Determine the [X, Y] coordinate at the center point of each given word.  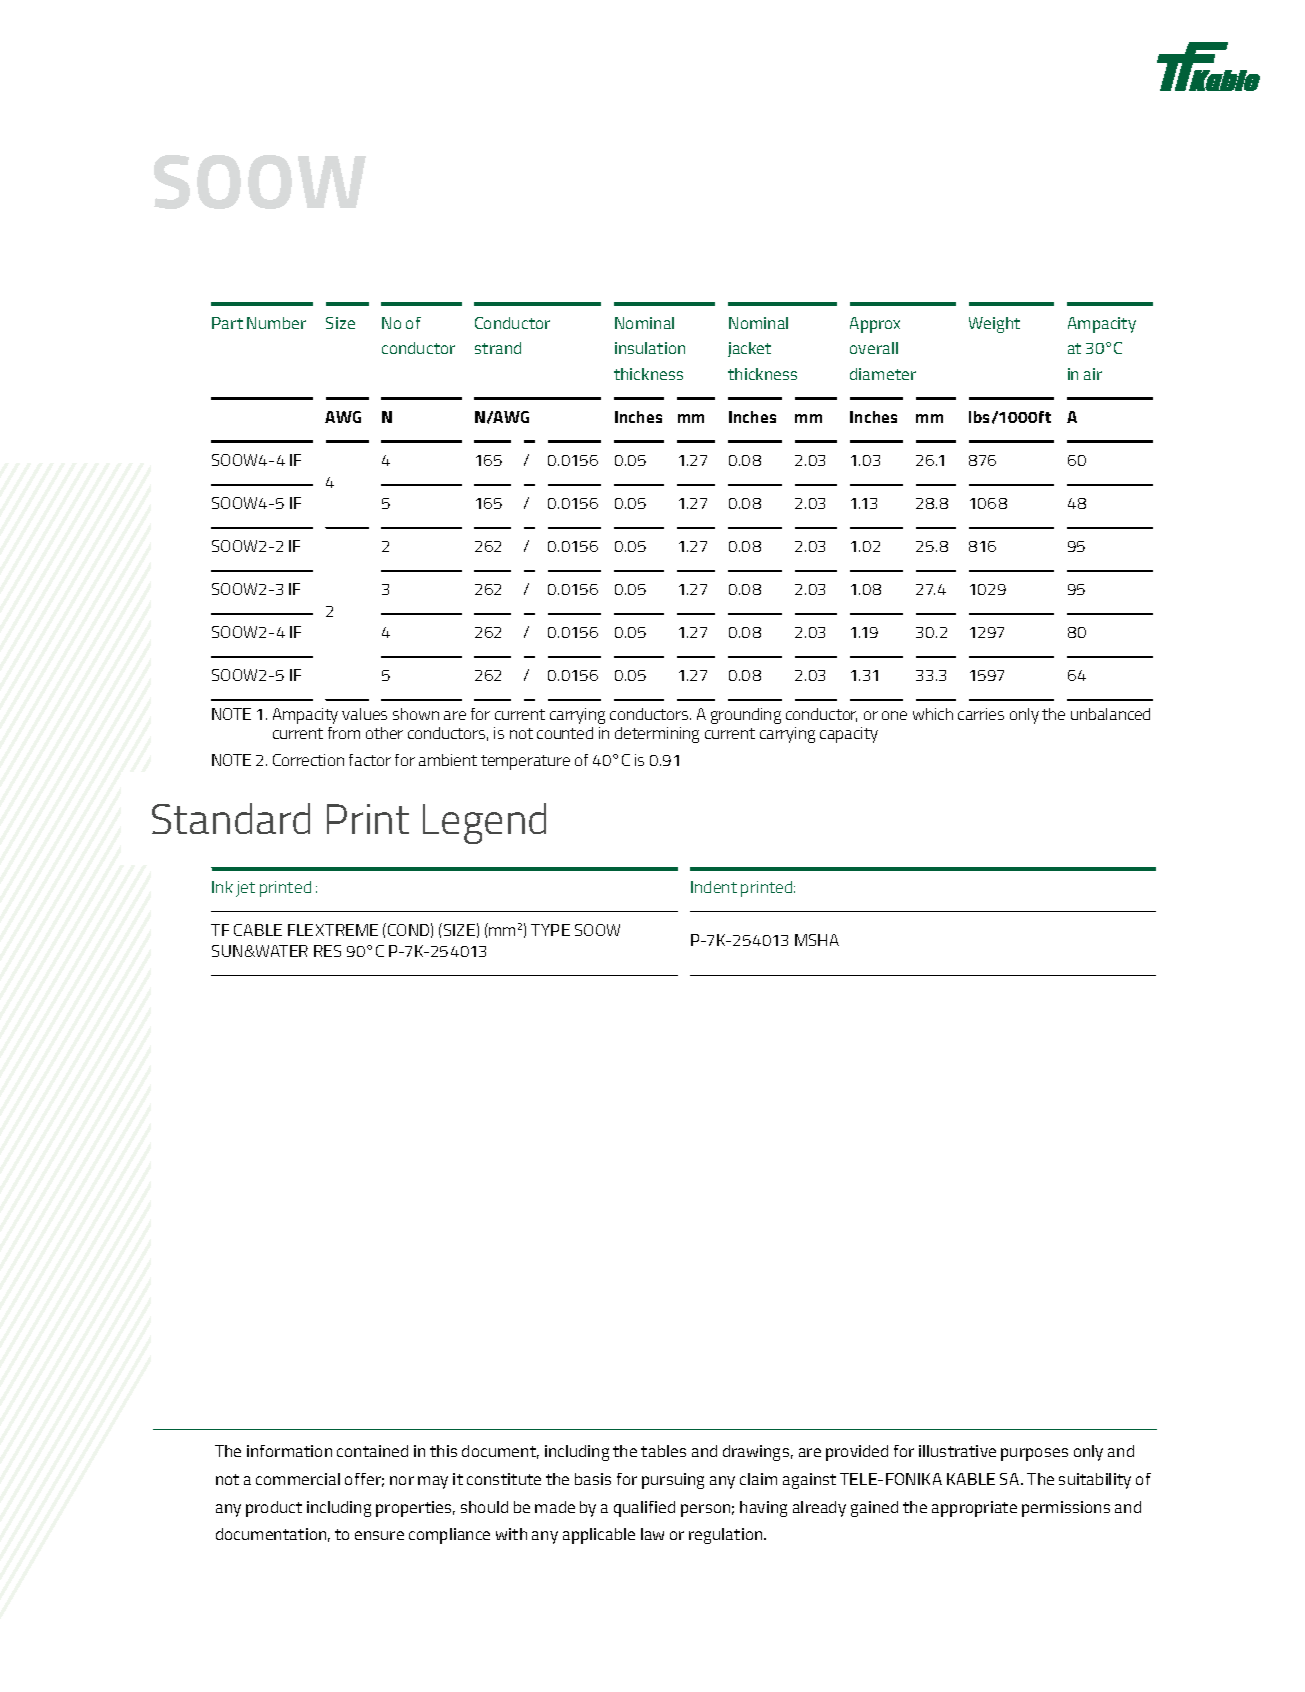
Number [276, 323]
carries [981, 714]
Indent [714, 887]
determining [657, 735]
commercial [298, 1479]
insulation [650, 348]
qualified [644, 1509]
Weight [994, 325]
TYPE [550, 930]
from [344, 733]
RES [327, 951]
